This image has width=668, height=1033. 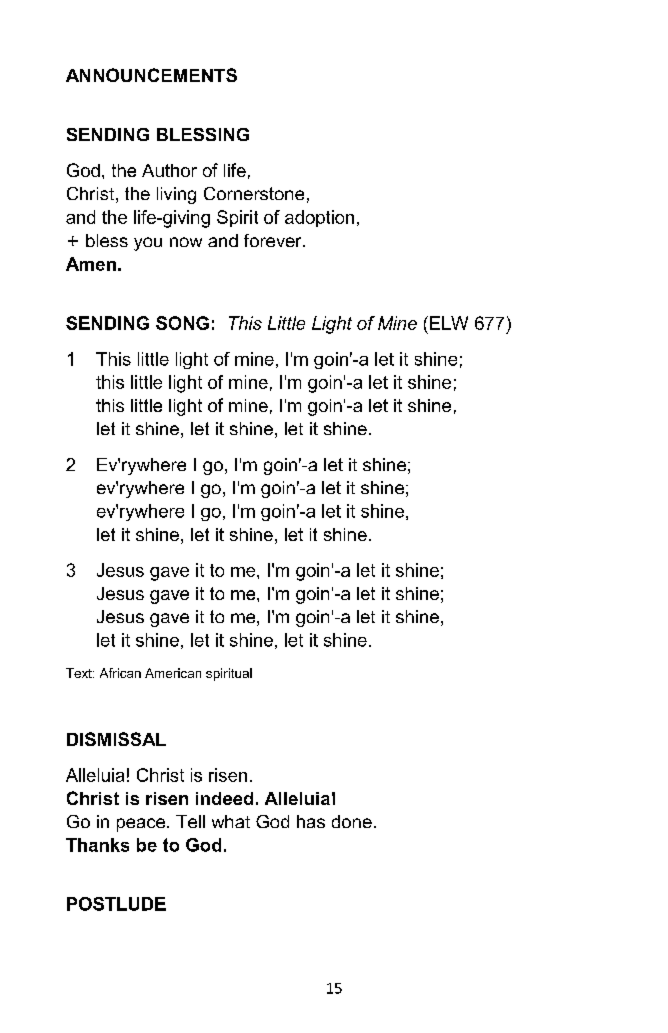 What do you see at coordinates (352, 821) in the image?
I see `done` at bounding box center [352, 821].
